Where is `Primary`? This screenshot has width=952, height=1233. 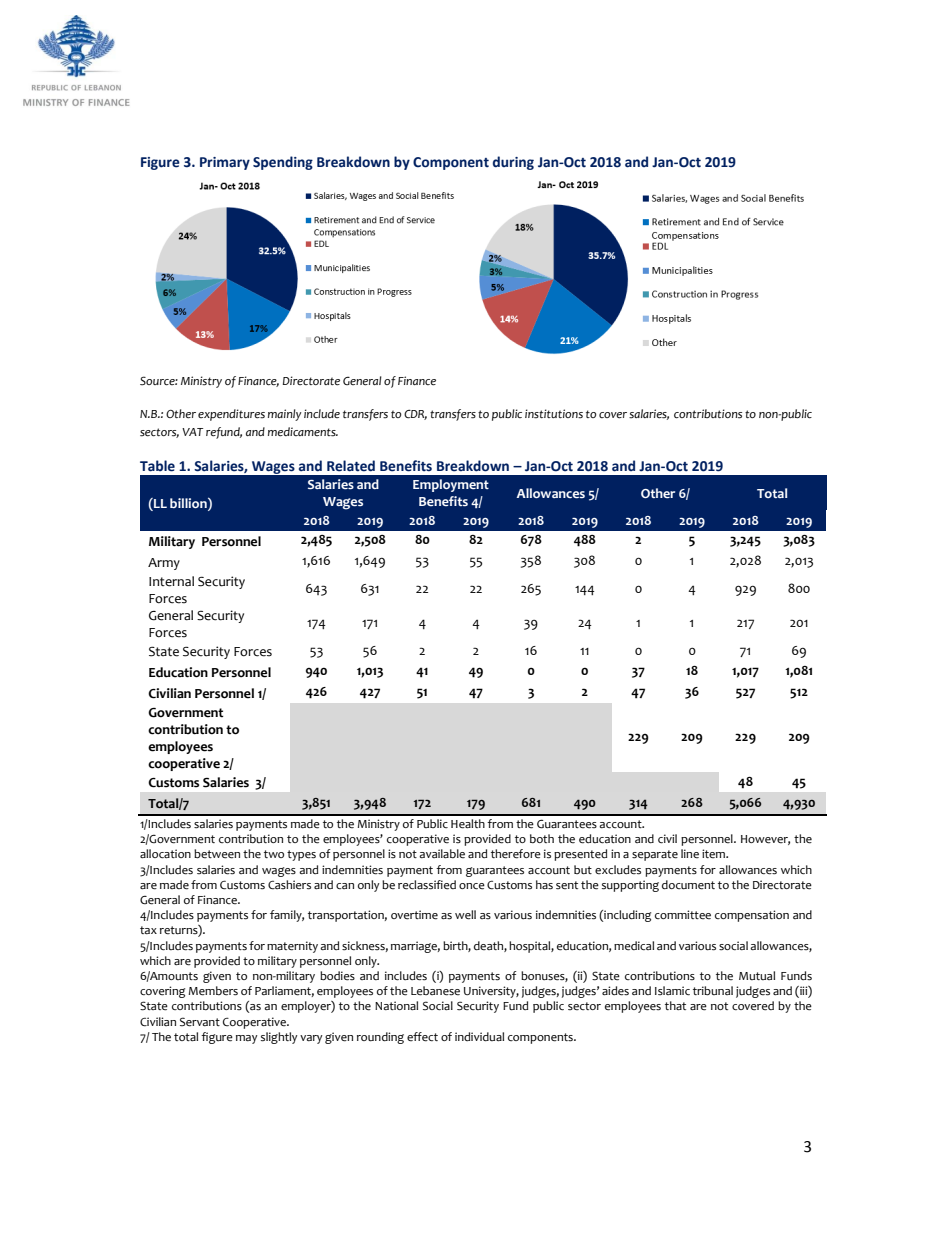 Primary is located at coordinates (225, 163).
